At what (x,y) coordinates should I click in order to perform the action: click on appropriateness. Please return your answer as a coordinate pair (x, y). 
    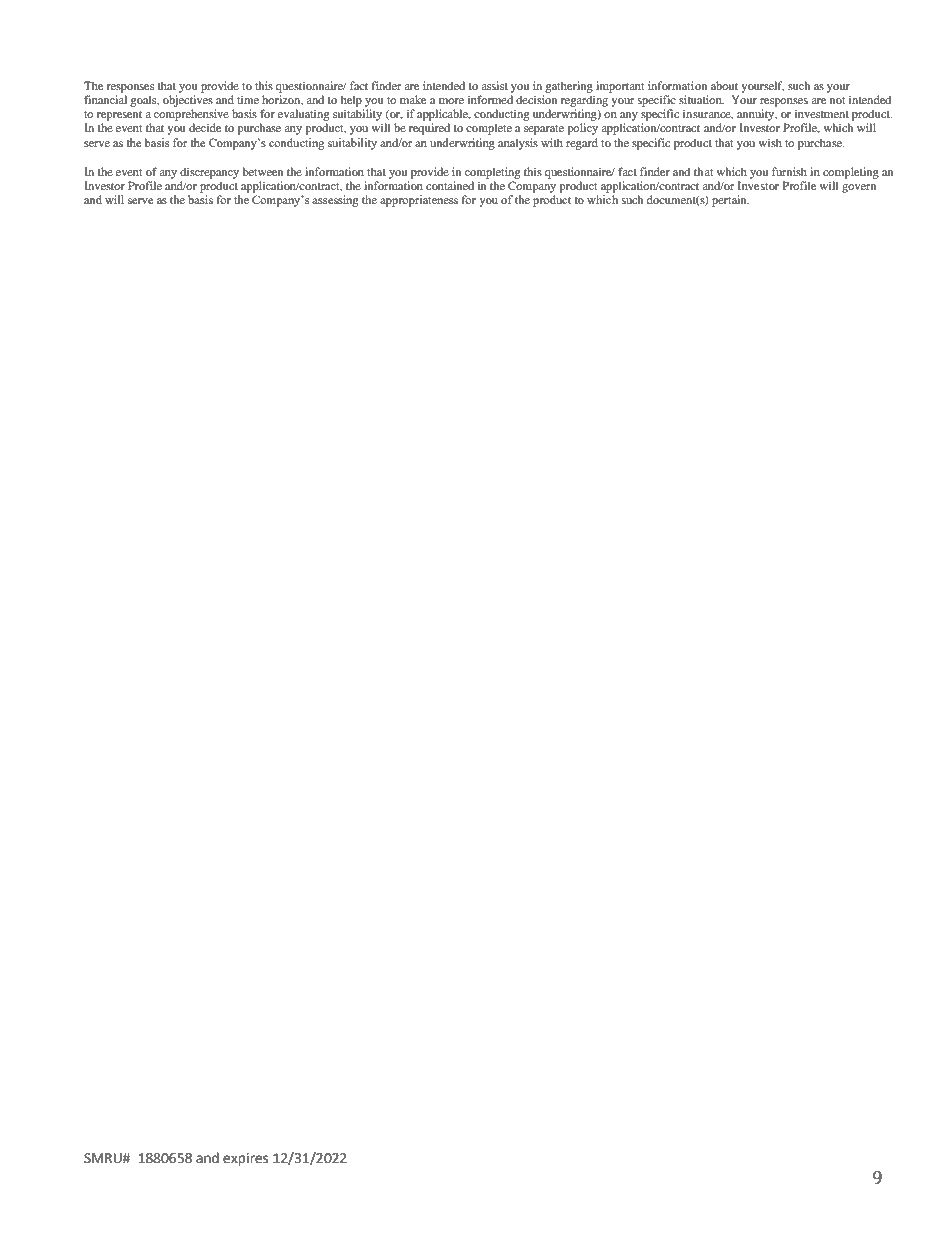
    Looking at the image, I should click on (419, 201).
